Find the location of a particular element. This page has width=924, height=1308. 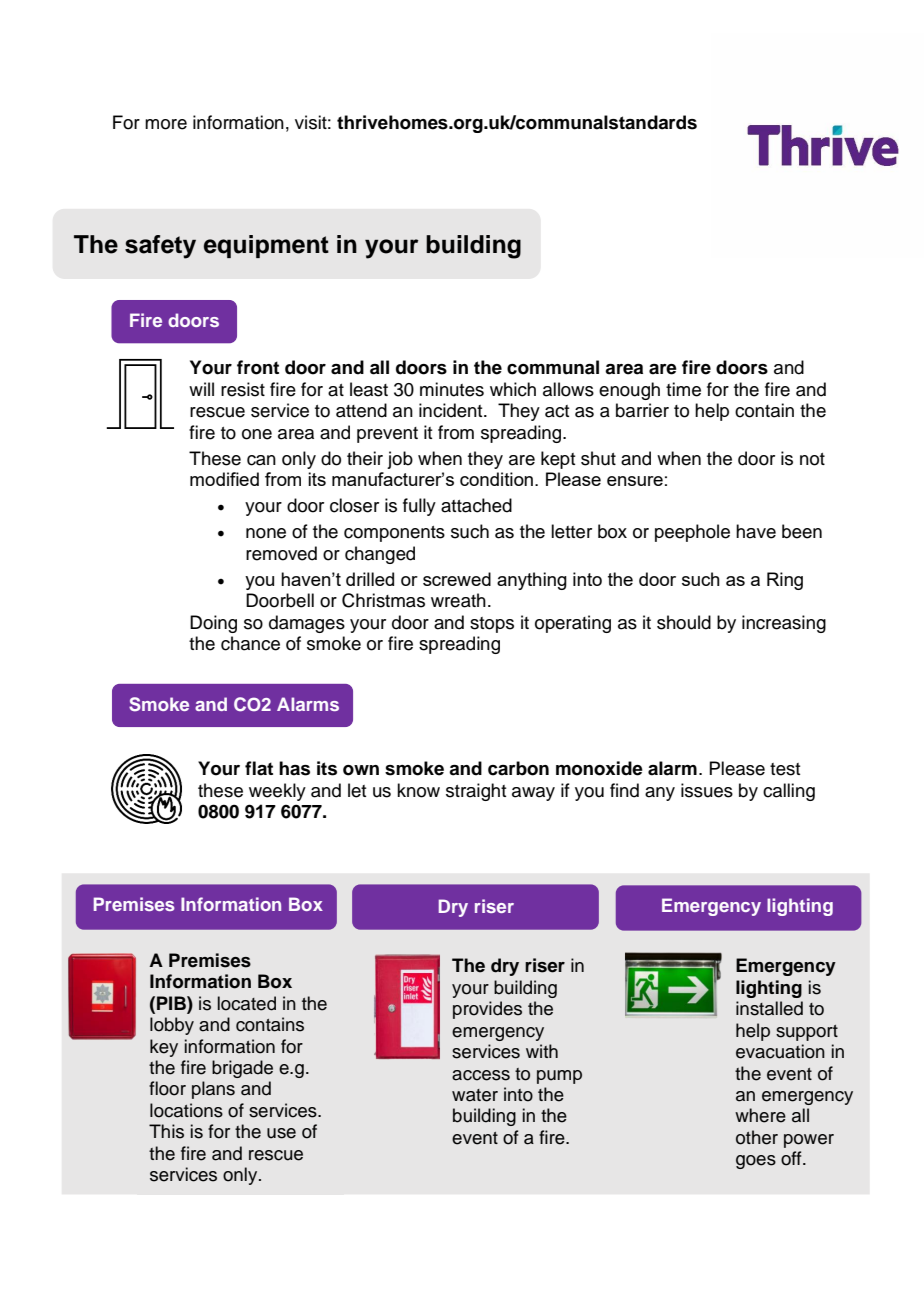

stops is located at coordinates (492, 625).
